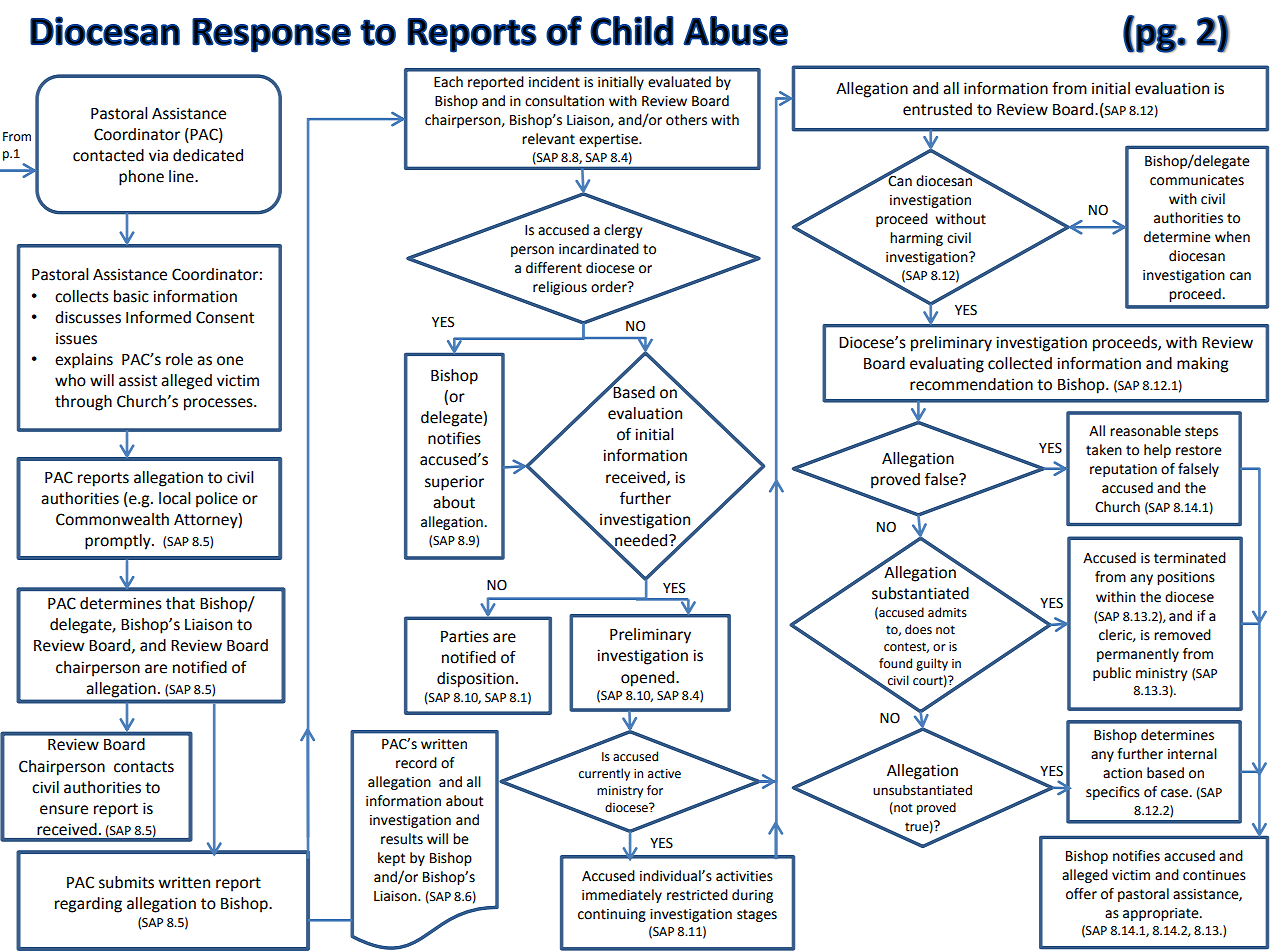 The height and width of the screenshot is (952, 1270). Describe the element at coordinates (937, 109) in the screenshot. I see `entrusted` at that location.
